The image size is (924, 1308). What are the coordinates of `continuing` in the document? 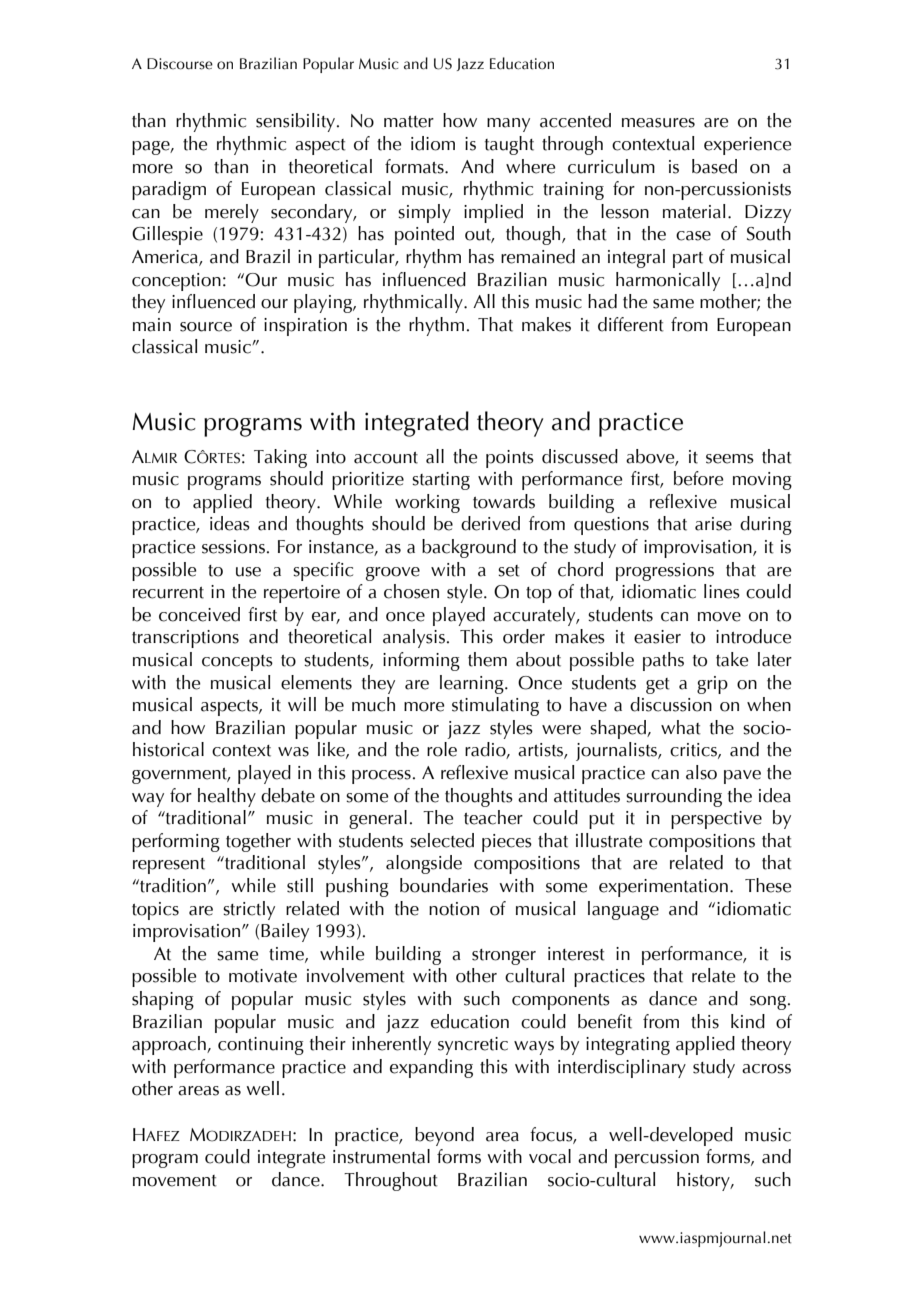 It's located at (261, 1046).
